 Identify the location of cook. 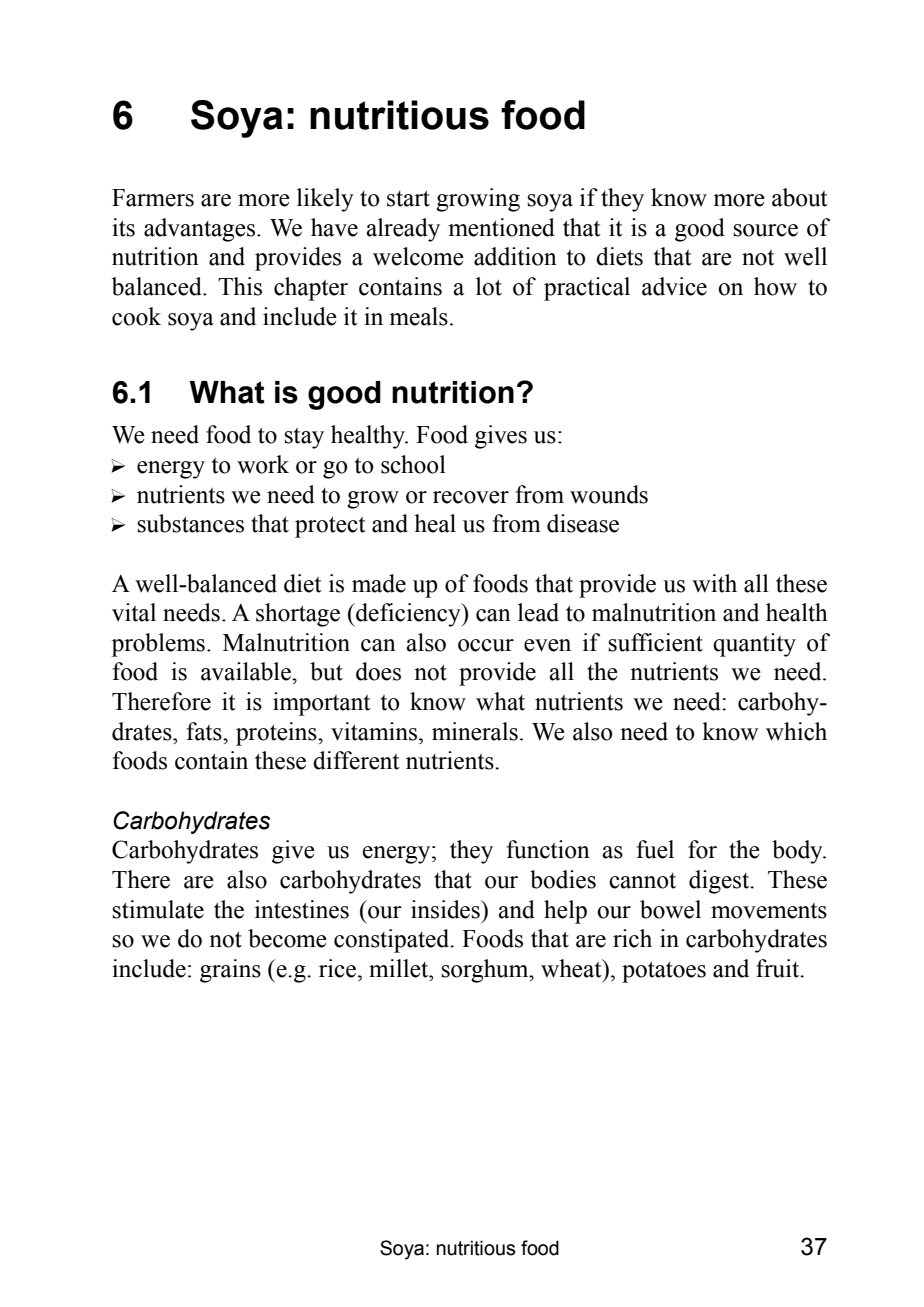
(136, 316).
